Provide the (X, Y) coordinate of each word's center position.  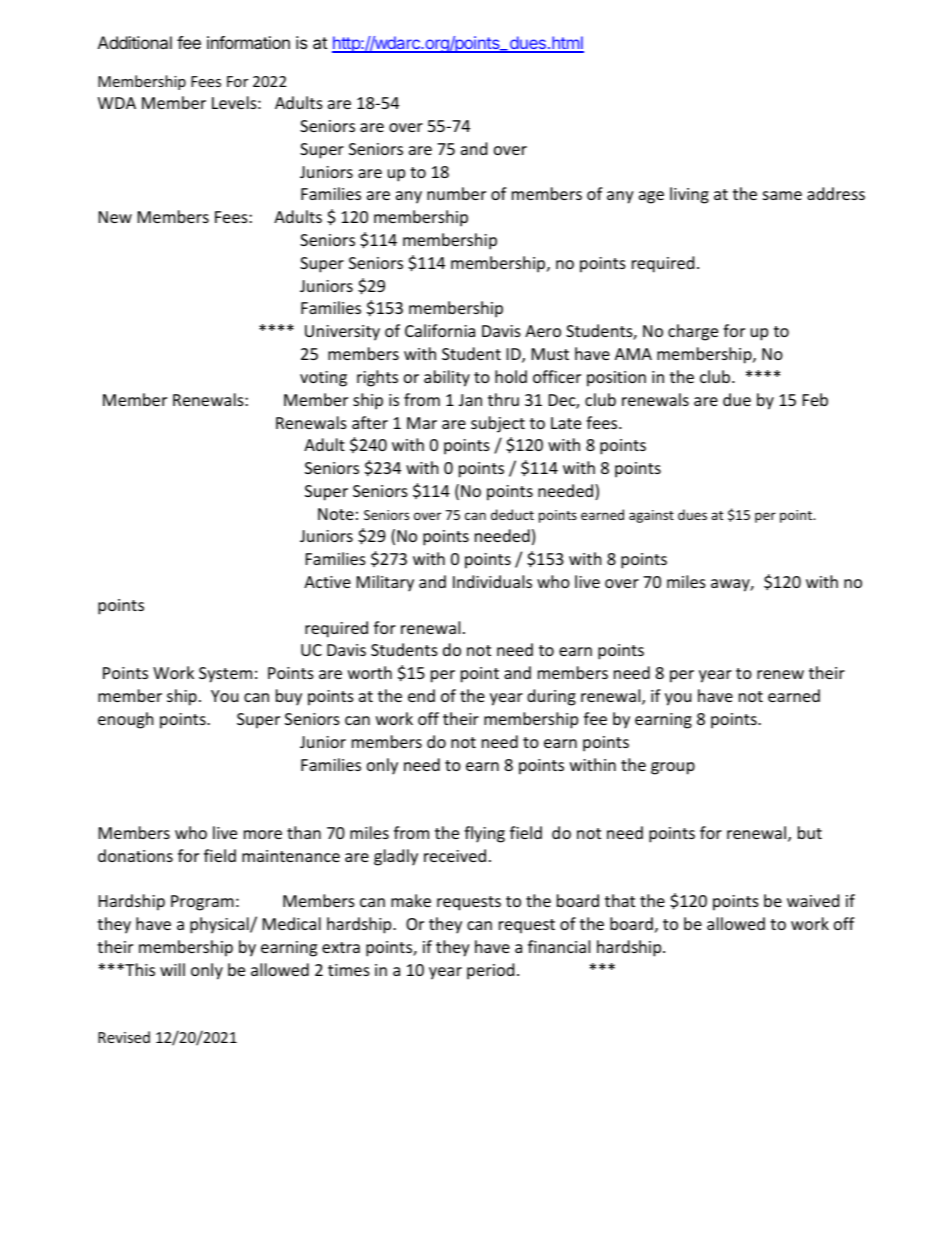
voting (323, 379)
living (689, 195)
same (782, 195)
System (225, 675)
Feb (815, 399)
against (651, 516)
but (810, 832)
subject (498, 424)
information (248, 42)
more (263, 834)
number (456, 193)
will (172, 969)
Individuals (492, 581)
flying (484, 834)
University (342, 333)
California (440, 330)
